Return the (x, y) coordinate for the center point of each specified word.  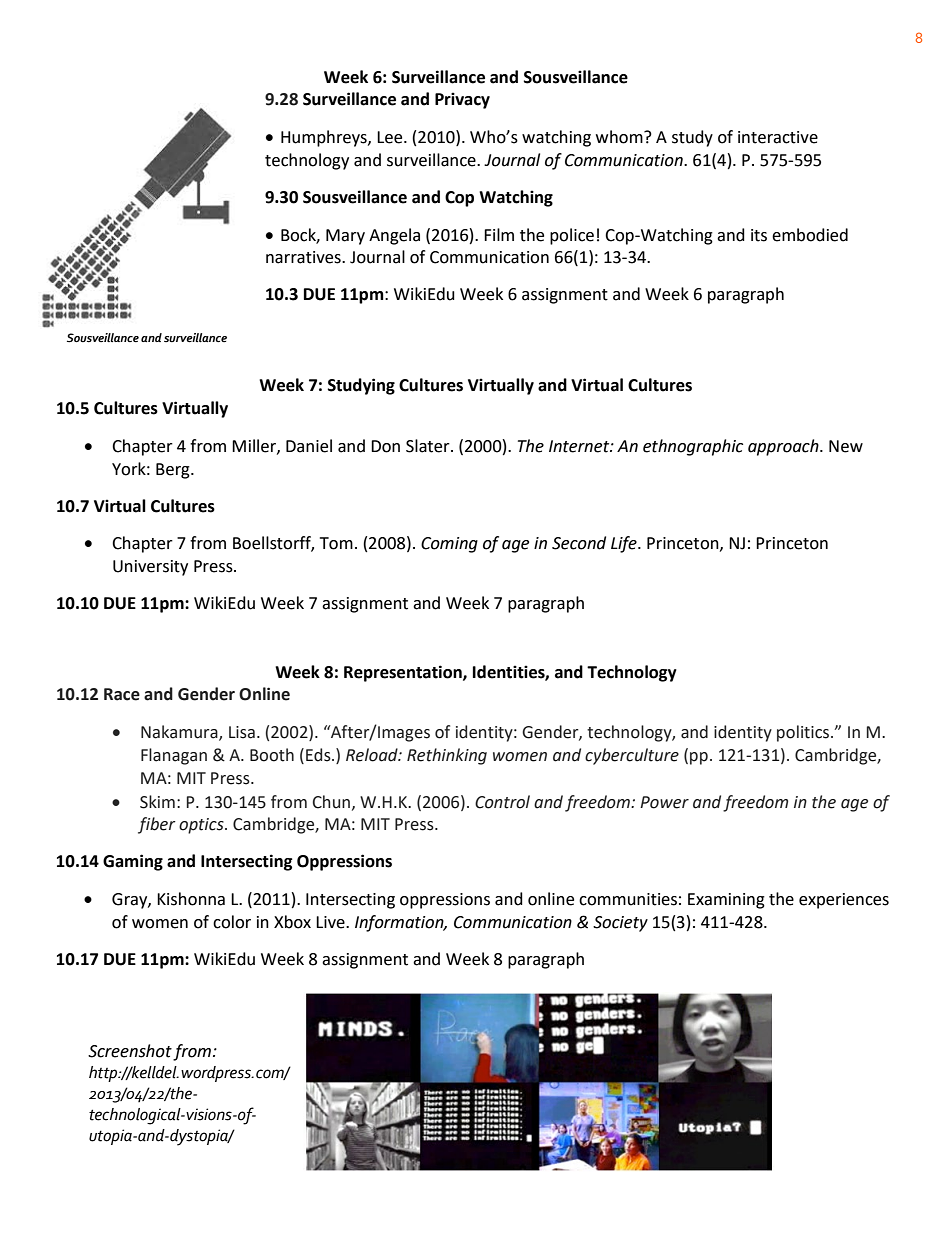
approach (784, 447)
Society (620, 924)
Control (502, 802)
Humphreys (325, 138)
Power (664, 802)
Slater (429, 446)
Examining (726, 901)
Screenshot (130, 1051)
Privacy (462, 100)
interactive (778, 137)
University (150, 568)
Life (625, 544)
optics (202, 826)
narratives (304, 257)
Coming (449, 545)
